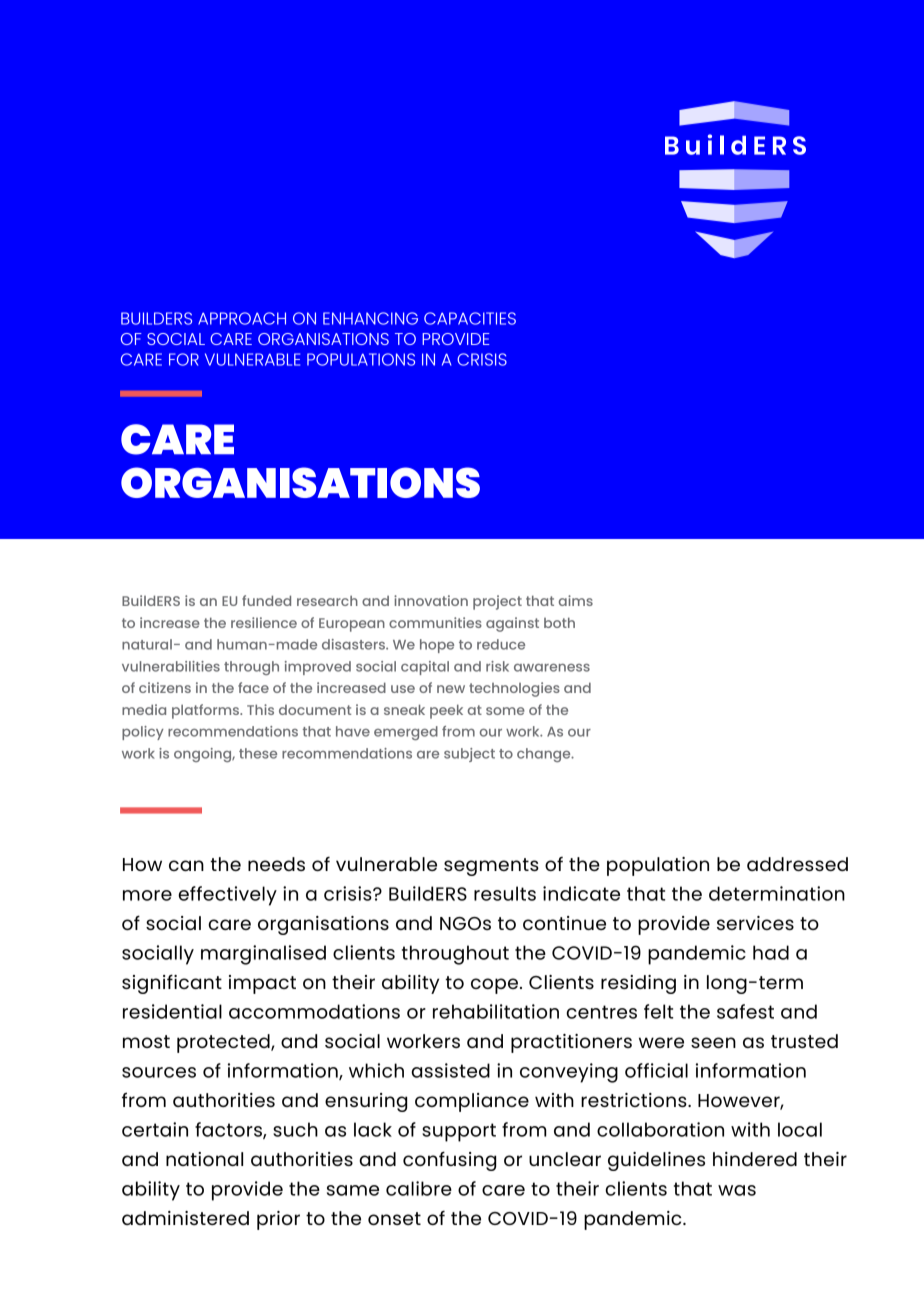  What do you see at coordinates (258, 753) in the screenshot?
I see `these` at bounding box center [258, 753].
